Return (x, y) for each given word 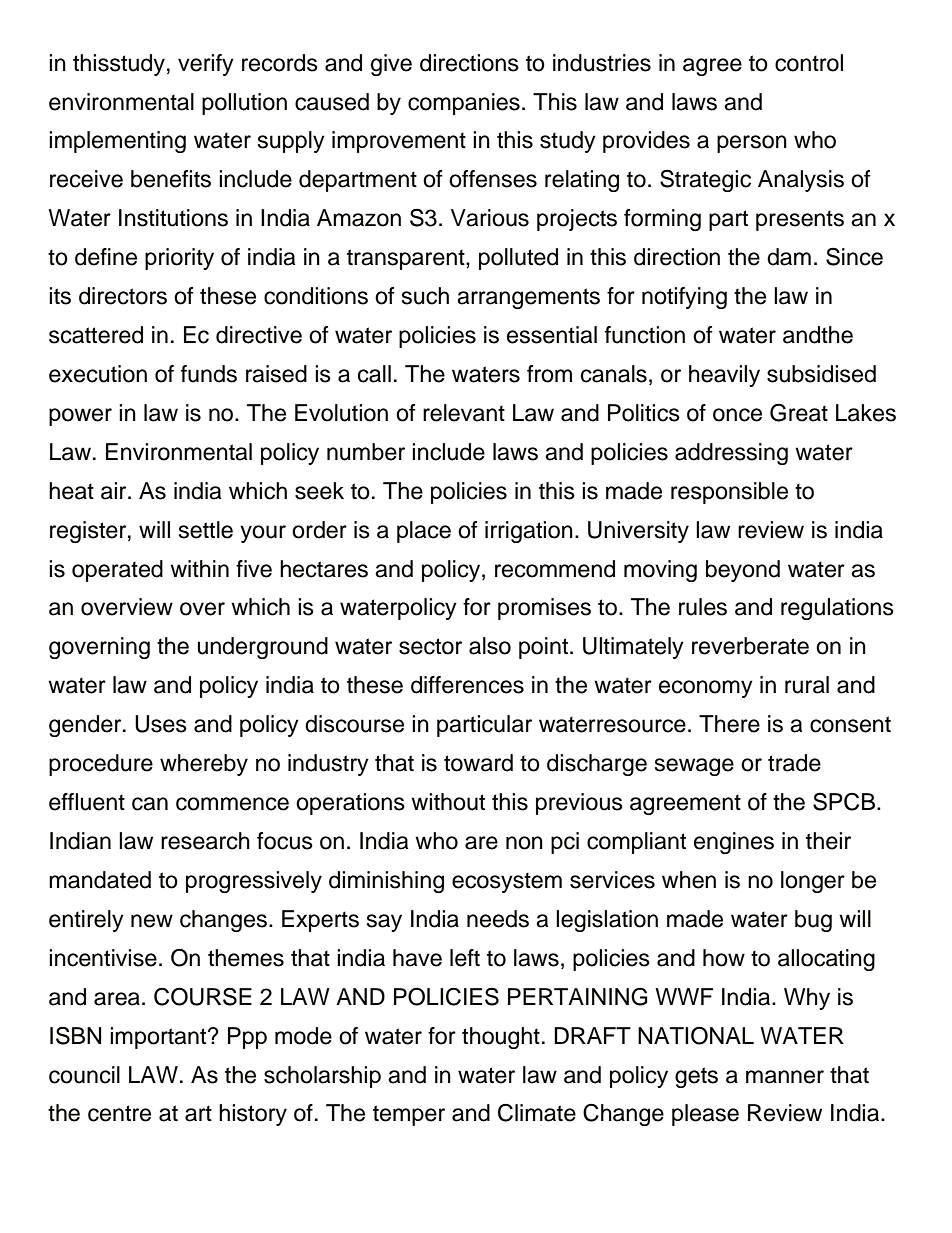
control (809, 63)
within (199, 568)
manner (785, 1077)
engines (734, 843)
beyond (743, 571)
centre (119, 1113)
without (448, 802)
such (425, 296)
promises (544, 609)
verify (206, 65)
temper (409, 1115)
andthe (818, 335)
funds (209, 374)
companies (464, 104)
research (205, 841)
